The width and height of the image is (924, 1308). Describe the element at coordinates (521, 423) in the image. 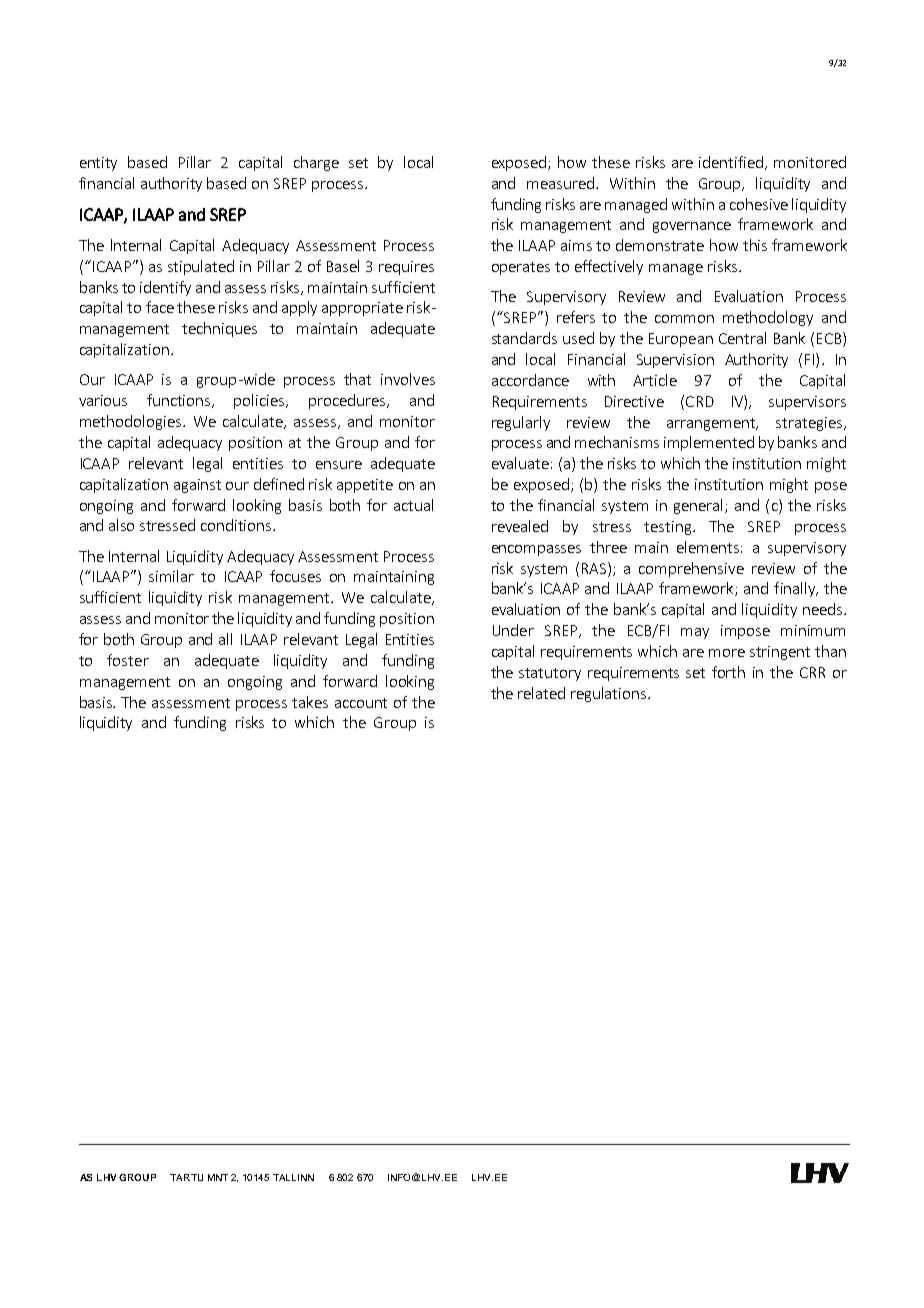

I see `regularly` at that location.
